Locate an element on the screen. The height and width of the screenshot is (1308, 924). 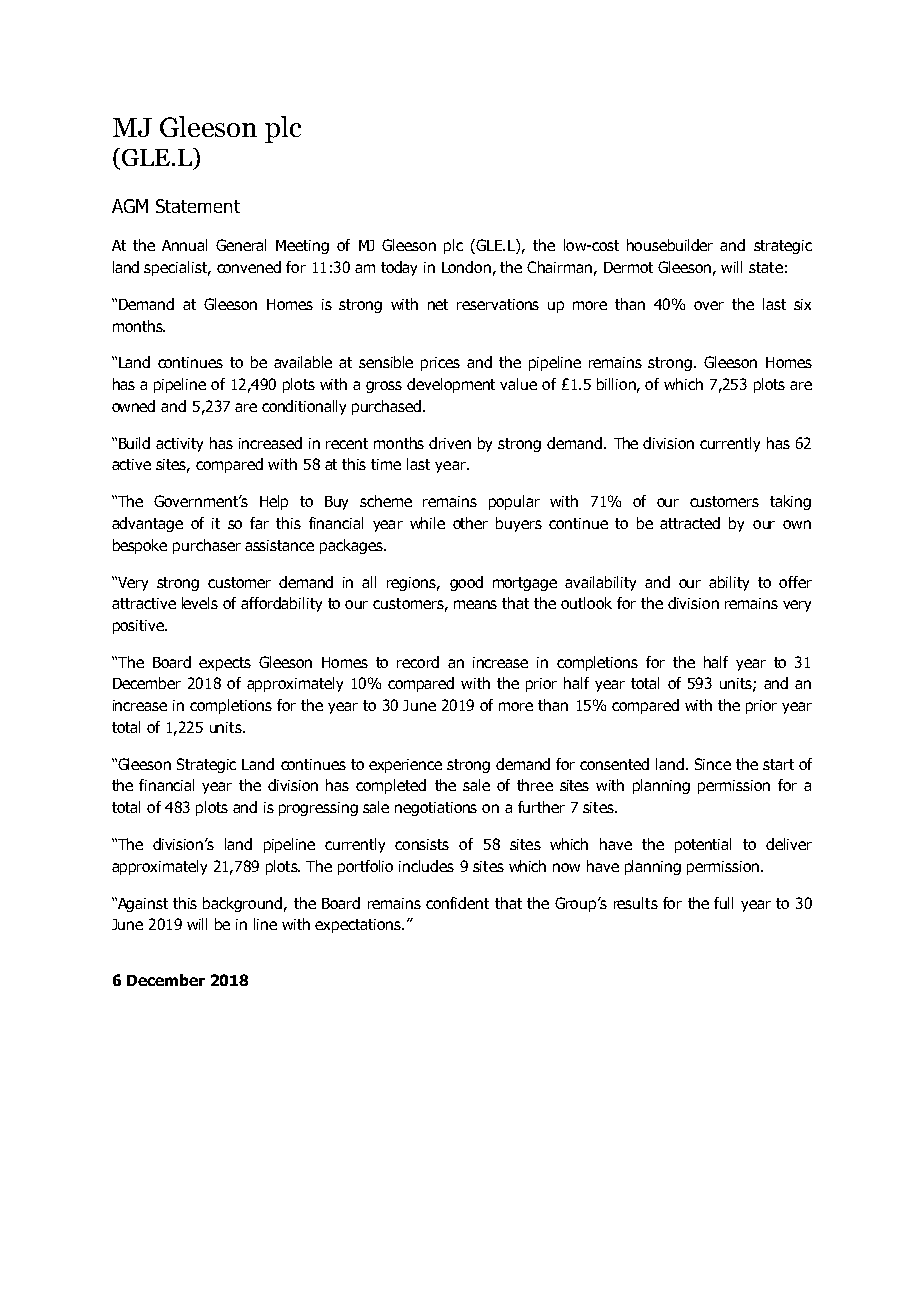
confident is located at coordinates (457, 903).
